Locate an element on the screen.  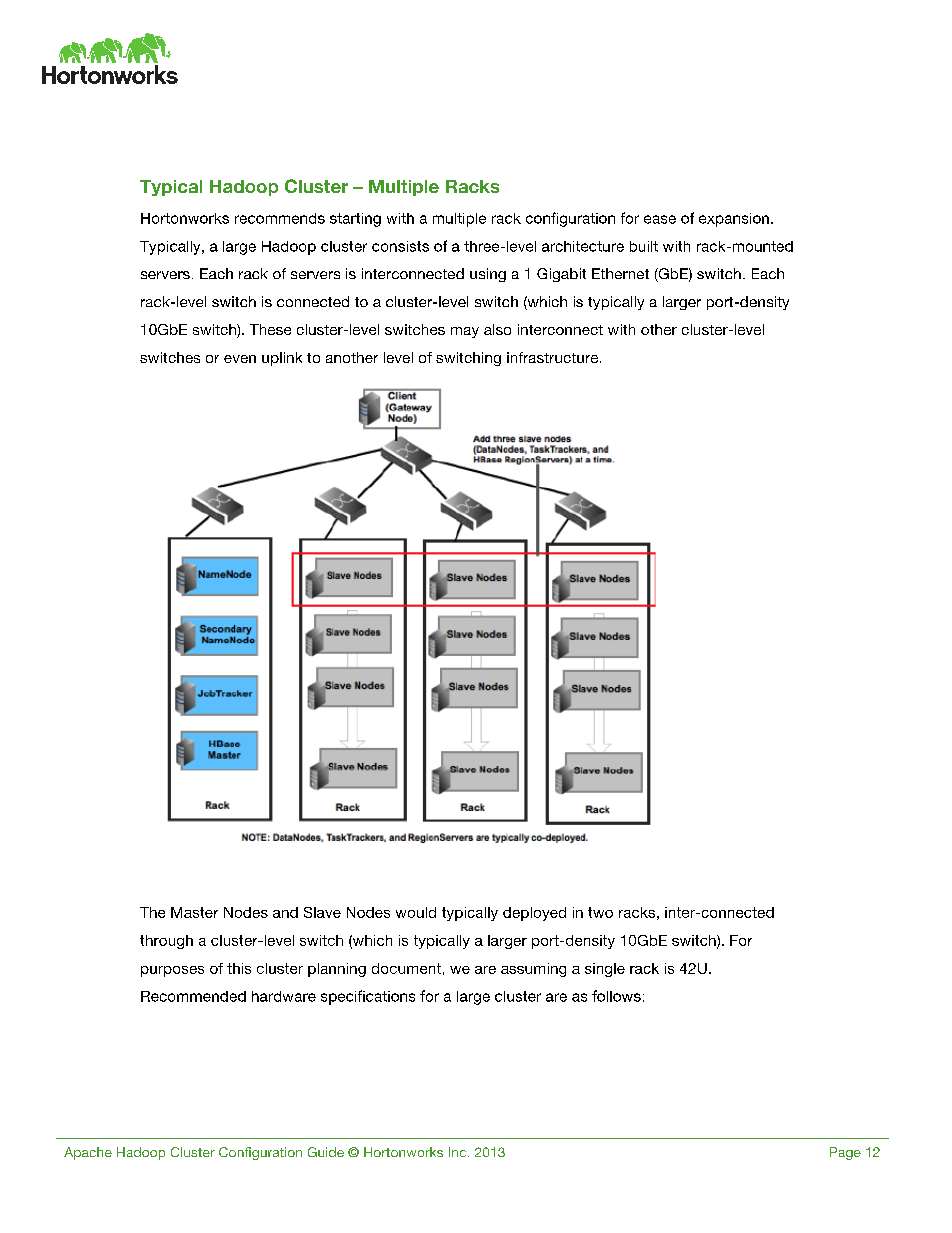
using is located at coordinates (488, 275).
